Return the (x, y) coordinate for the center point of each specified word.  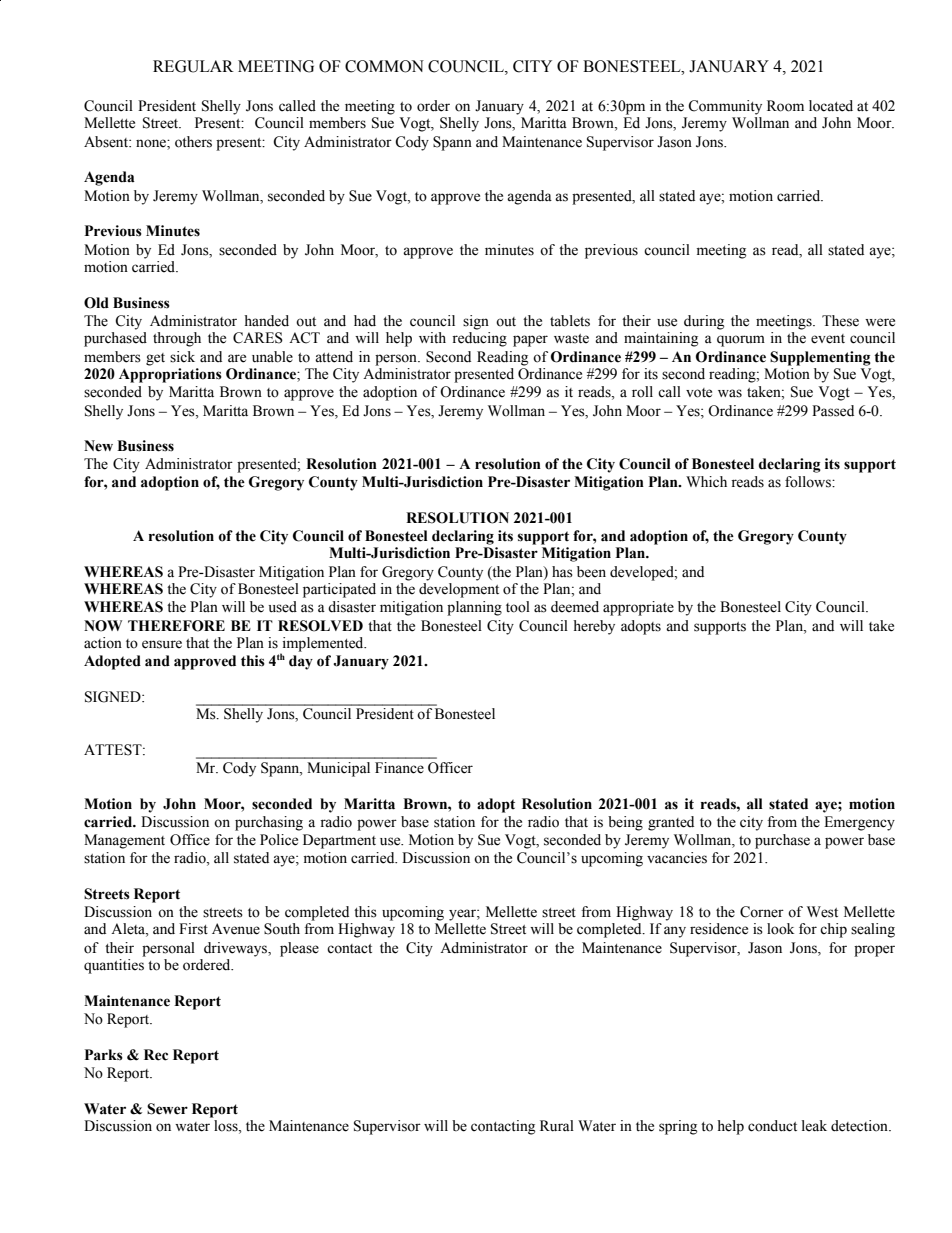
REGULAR (193, 66)
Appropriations (170, 375)
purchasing (269, 823)
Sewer (167, 1109)
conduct (772, 1126)
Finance (399, 768)
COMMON (384, 66)
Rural (557, 1126)
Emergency (859, 823)
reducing (479, 339)
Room (785, 106)
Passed (833, 411)
